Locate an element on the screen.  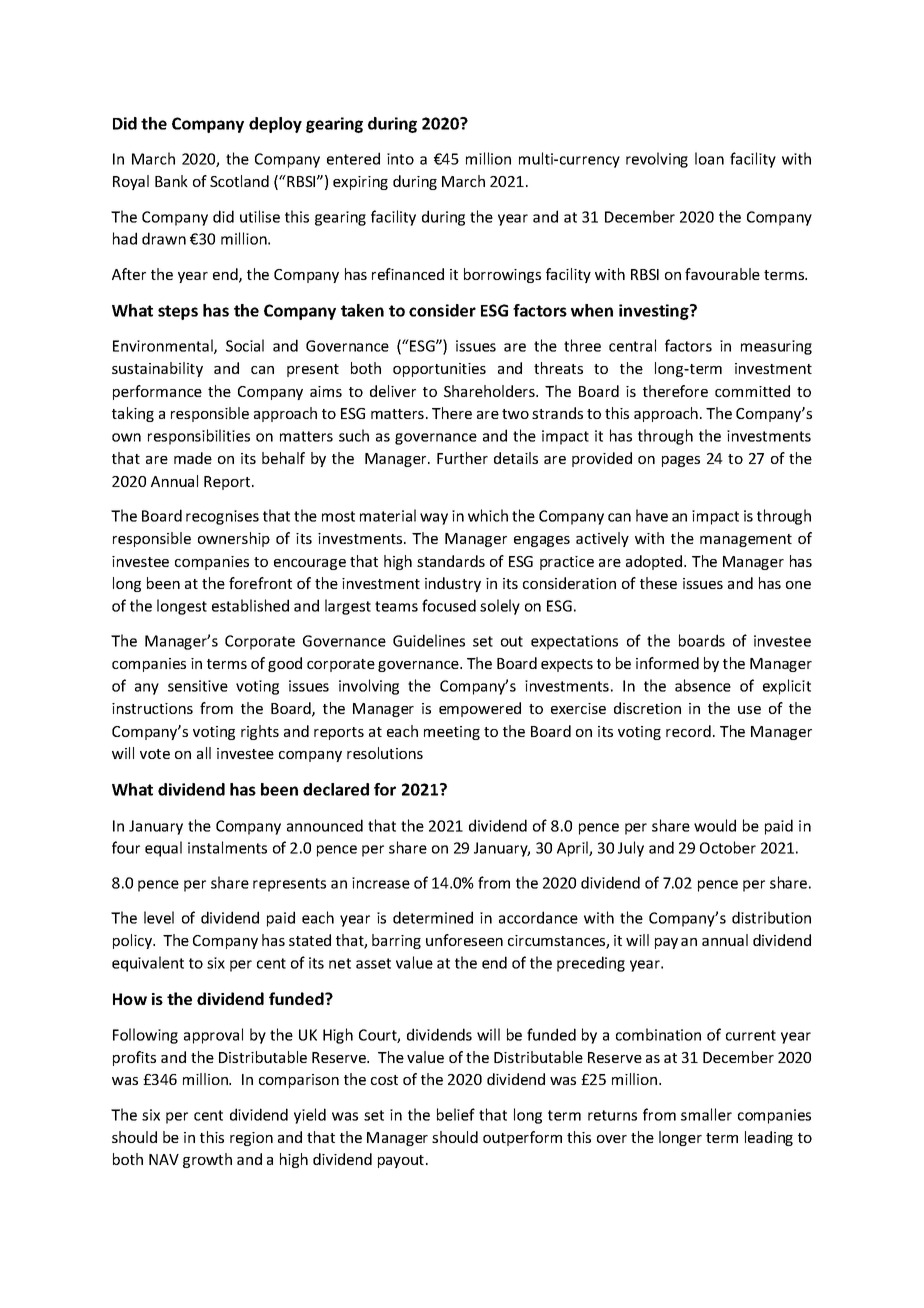
pages is located at coordinates (681, 461).
